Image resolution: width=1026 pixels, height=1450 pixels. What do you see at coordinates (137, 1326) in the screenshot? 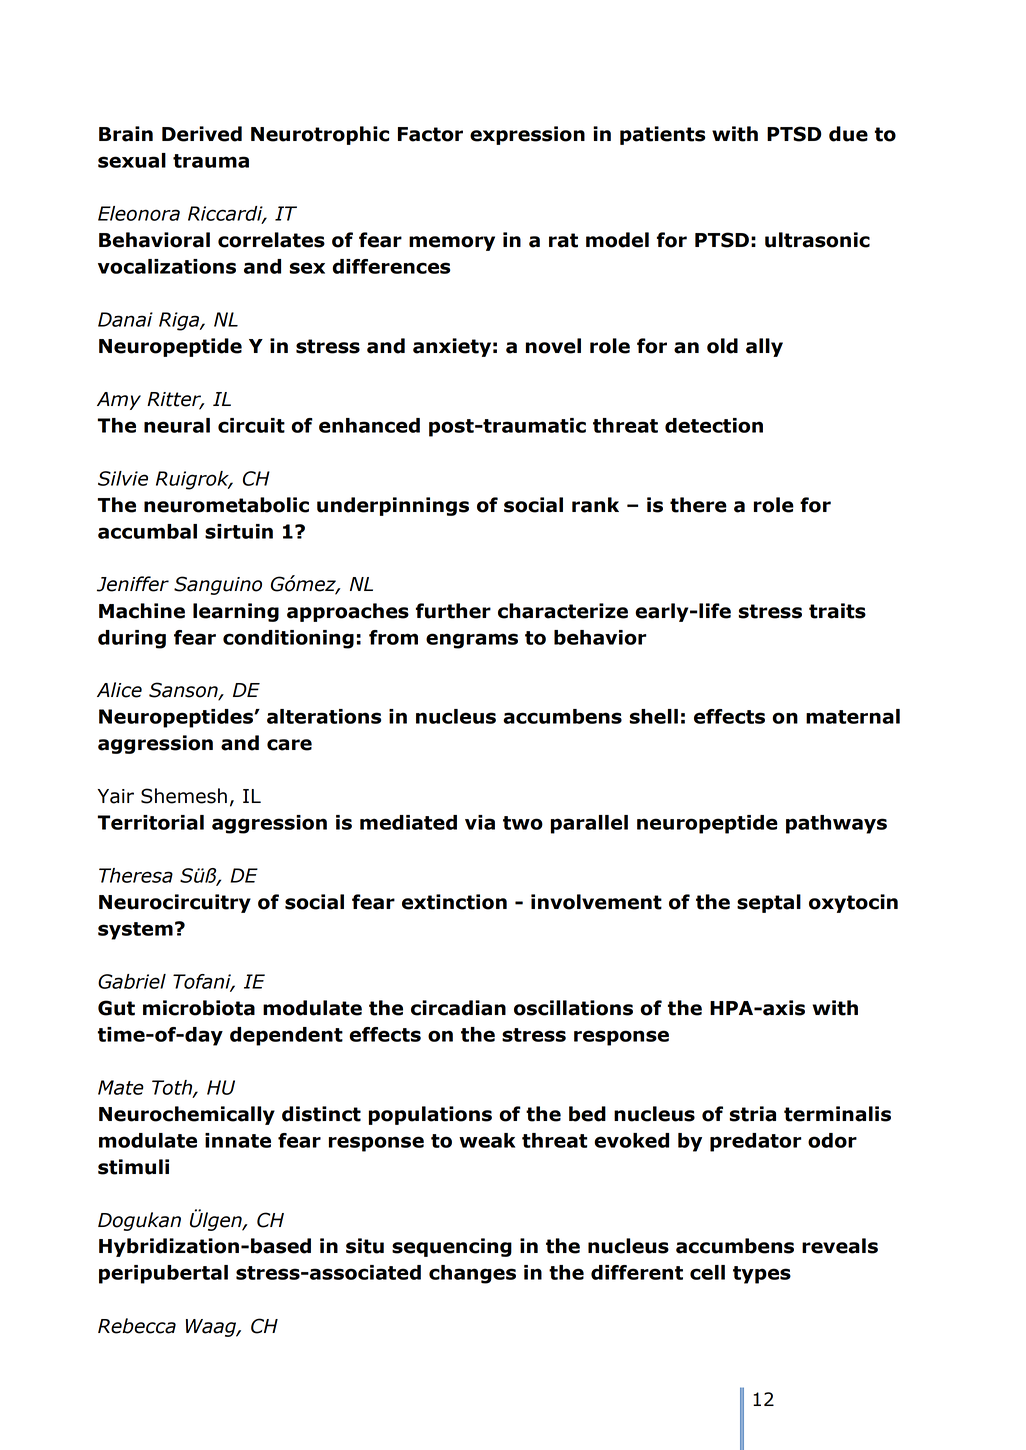
I see `Rebecca` at bounding box center [137, 1326].
